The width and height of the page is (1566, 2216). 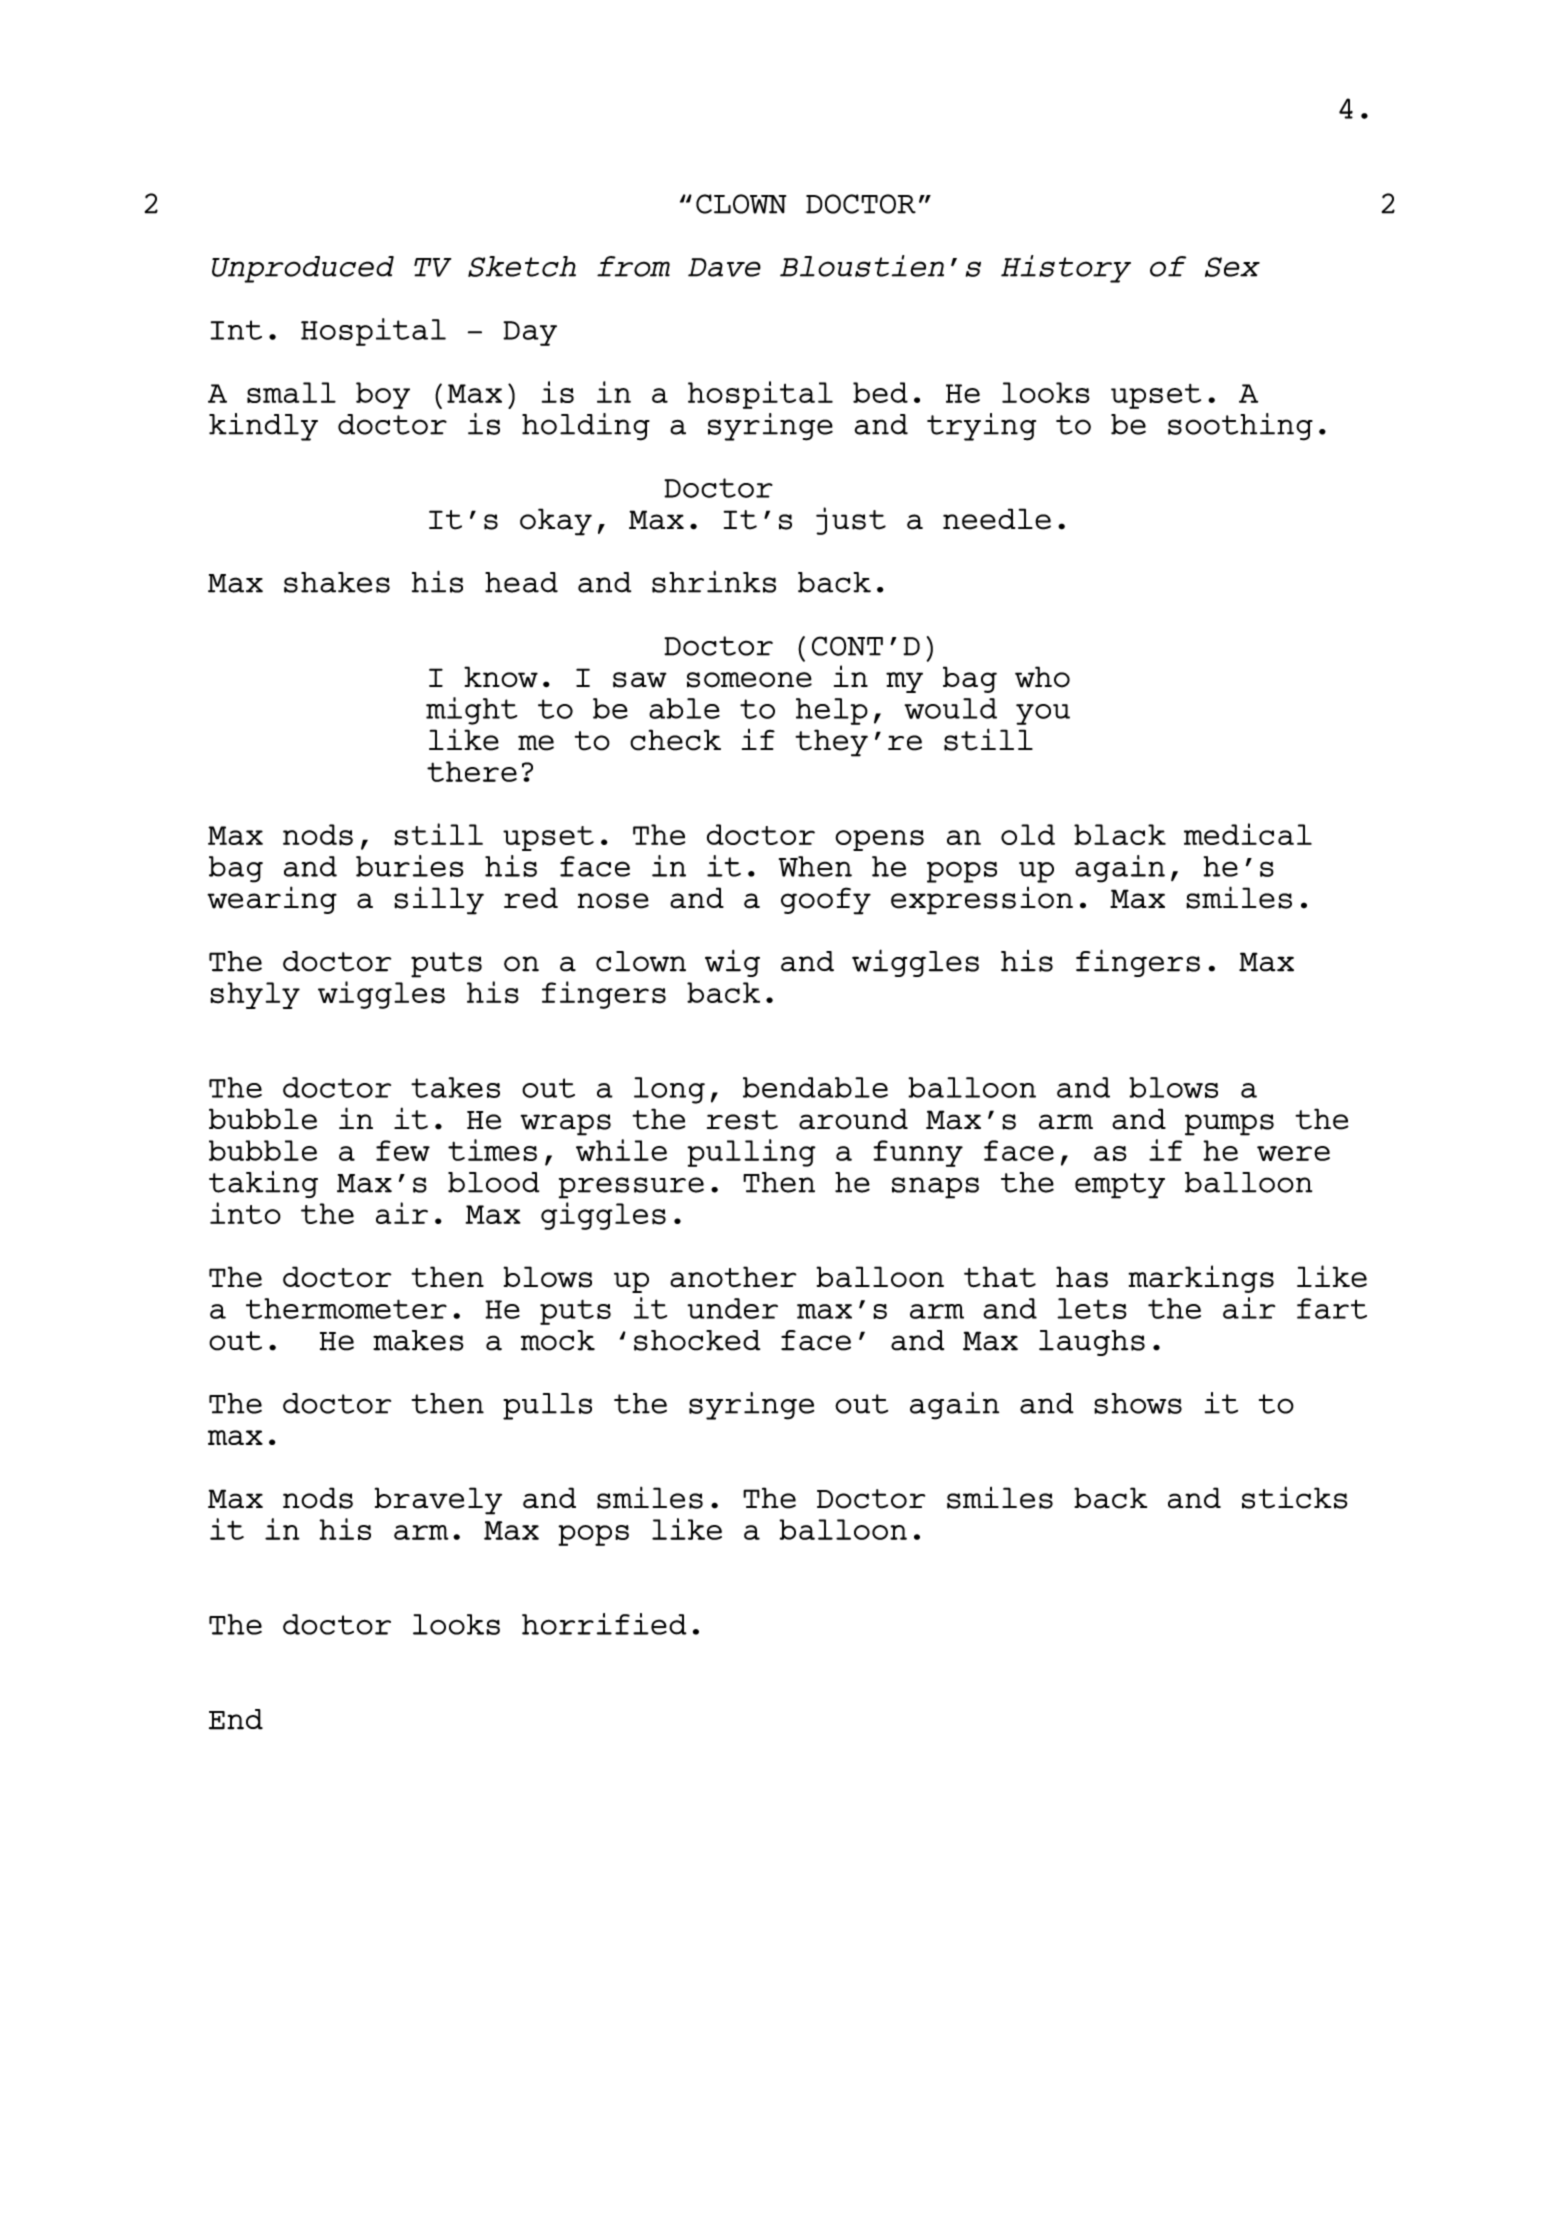 I want to click on Dave, so click(x=724, y=267).
